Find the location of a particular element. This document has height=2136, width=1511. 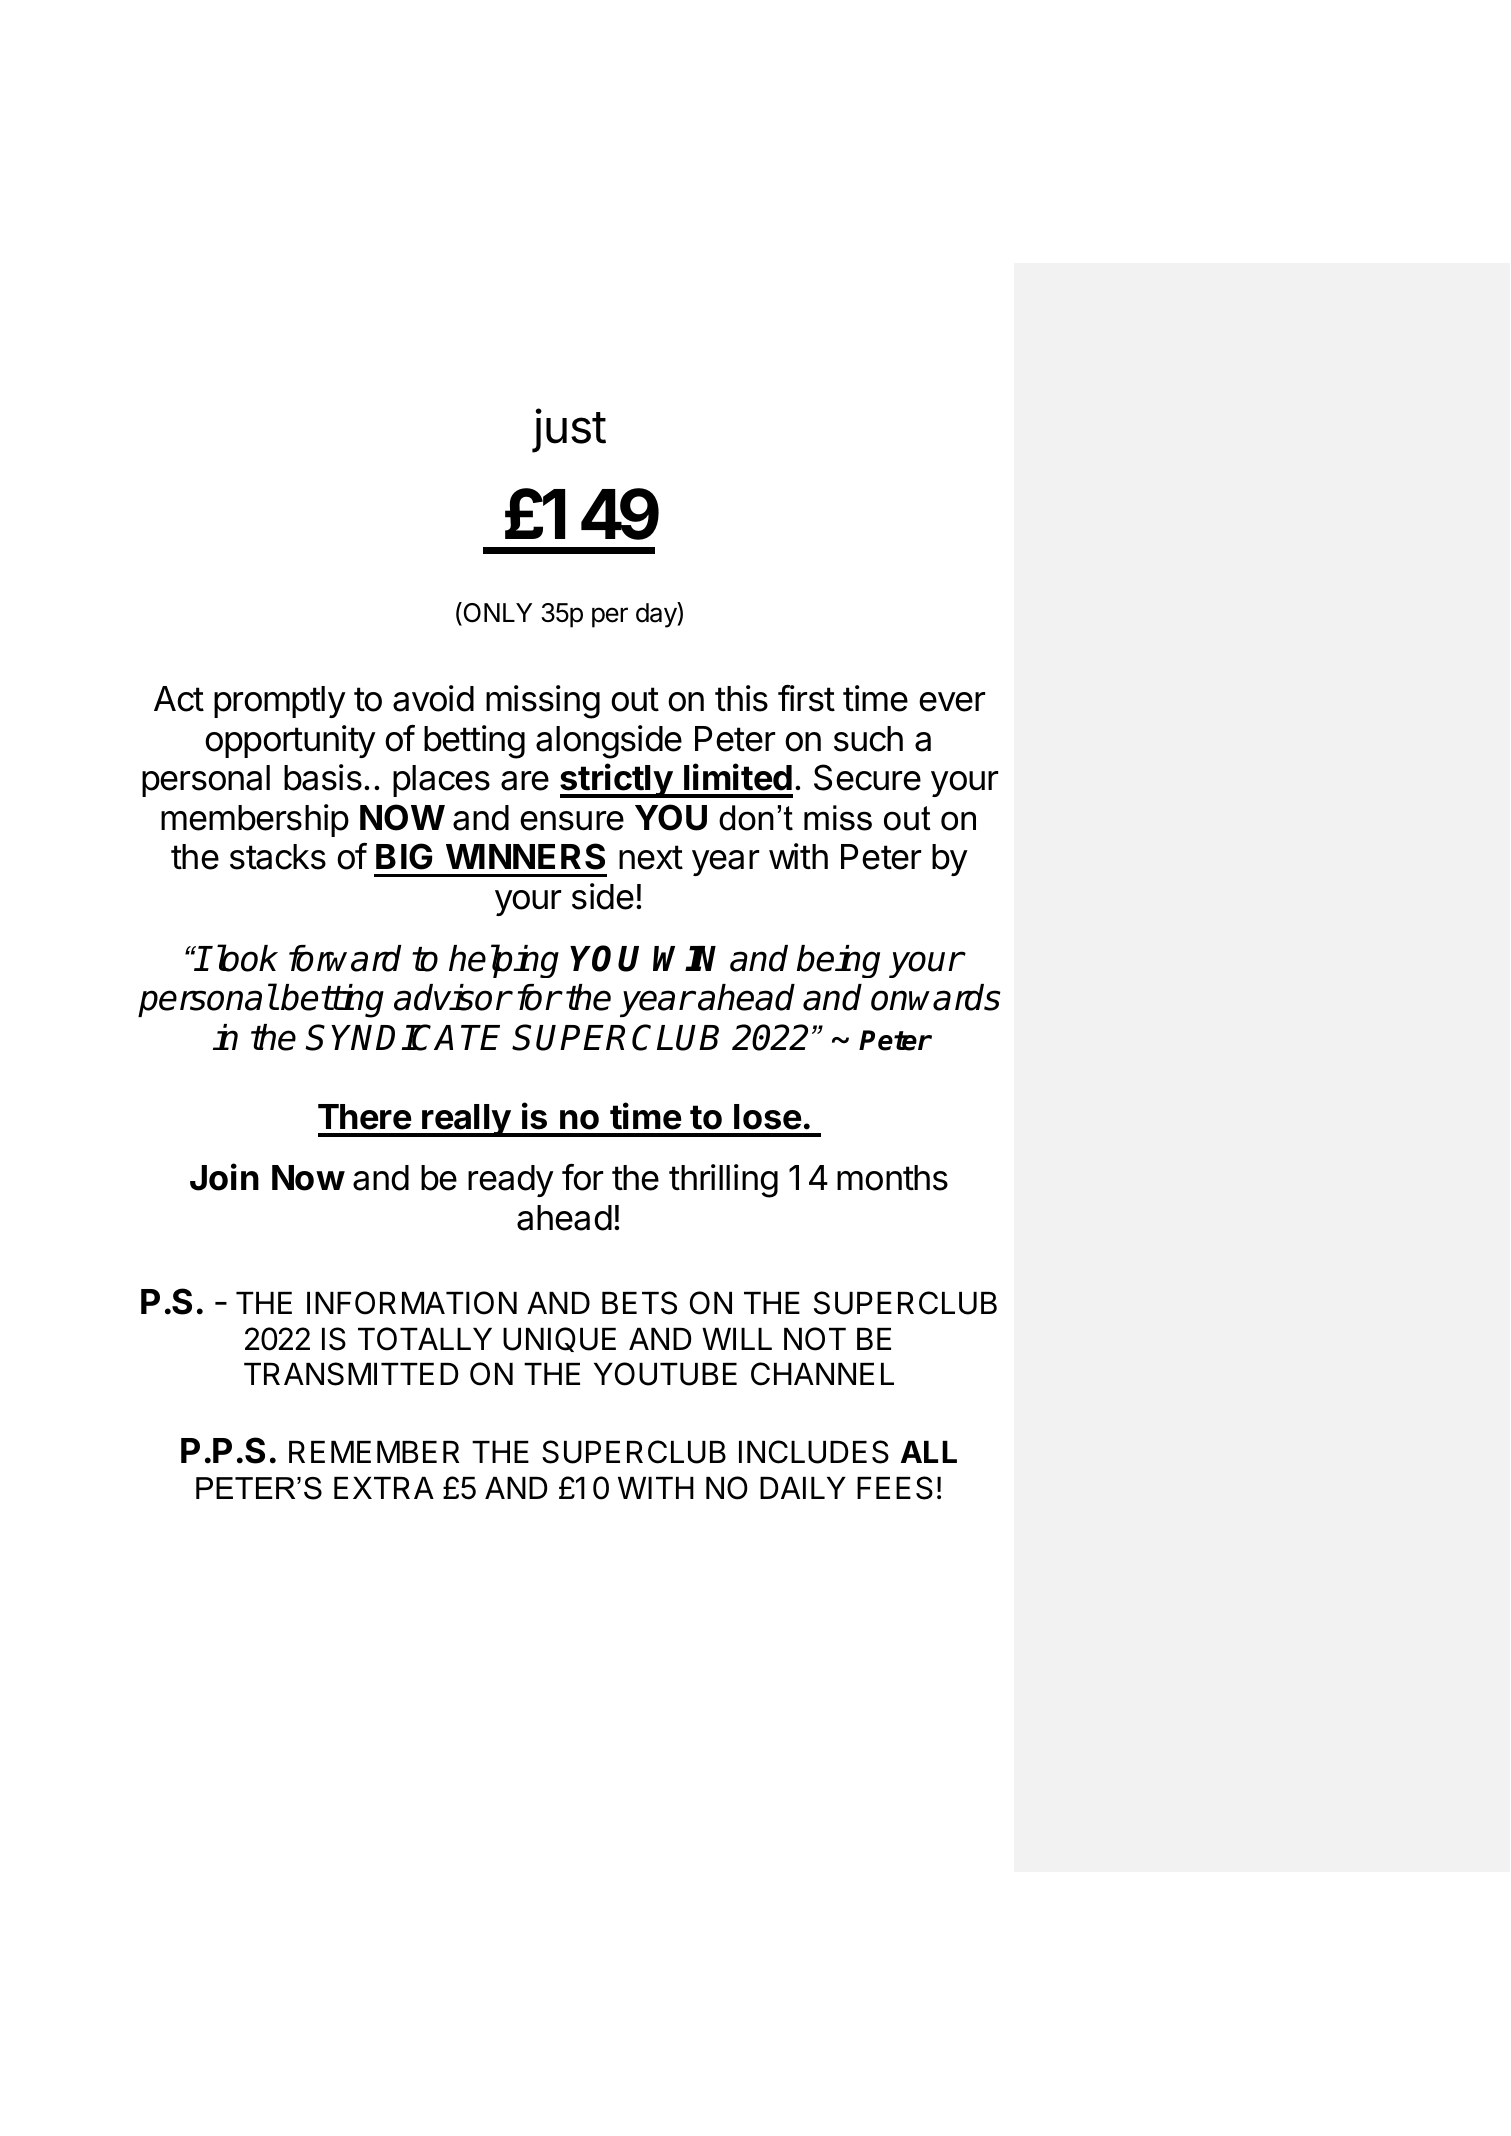

being is located at coordinates (838, 961).
